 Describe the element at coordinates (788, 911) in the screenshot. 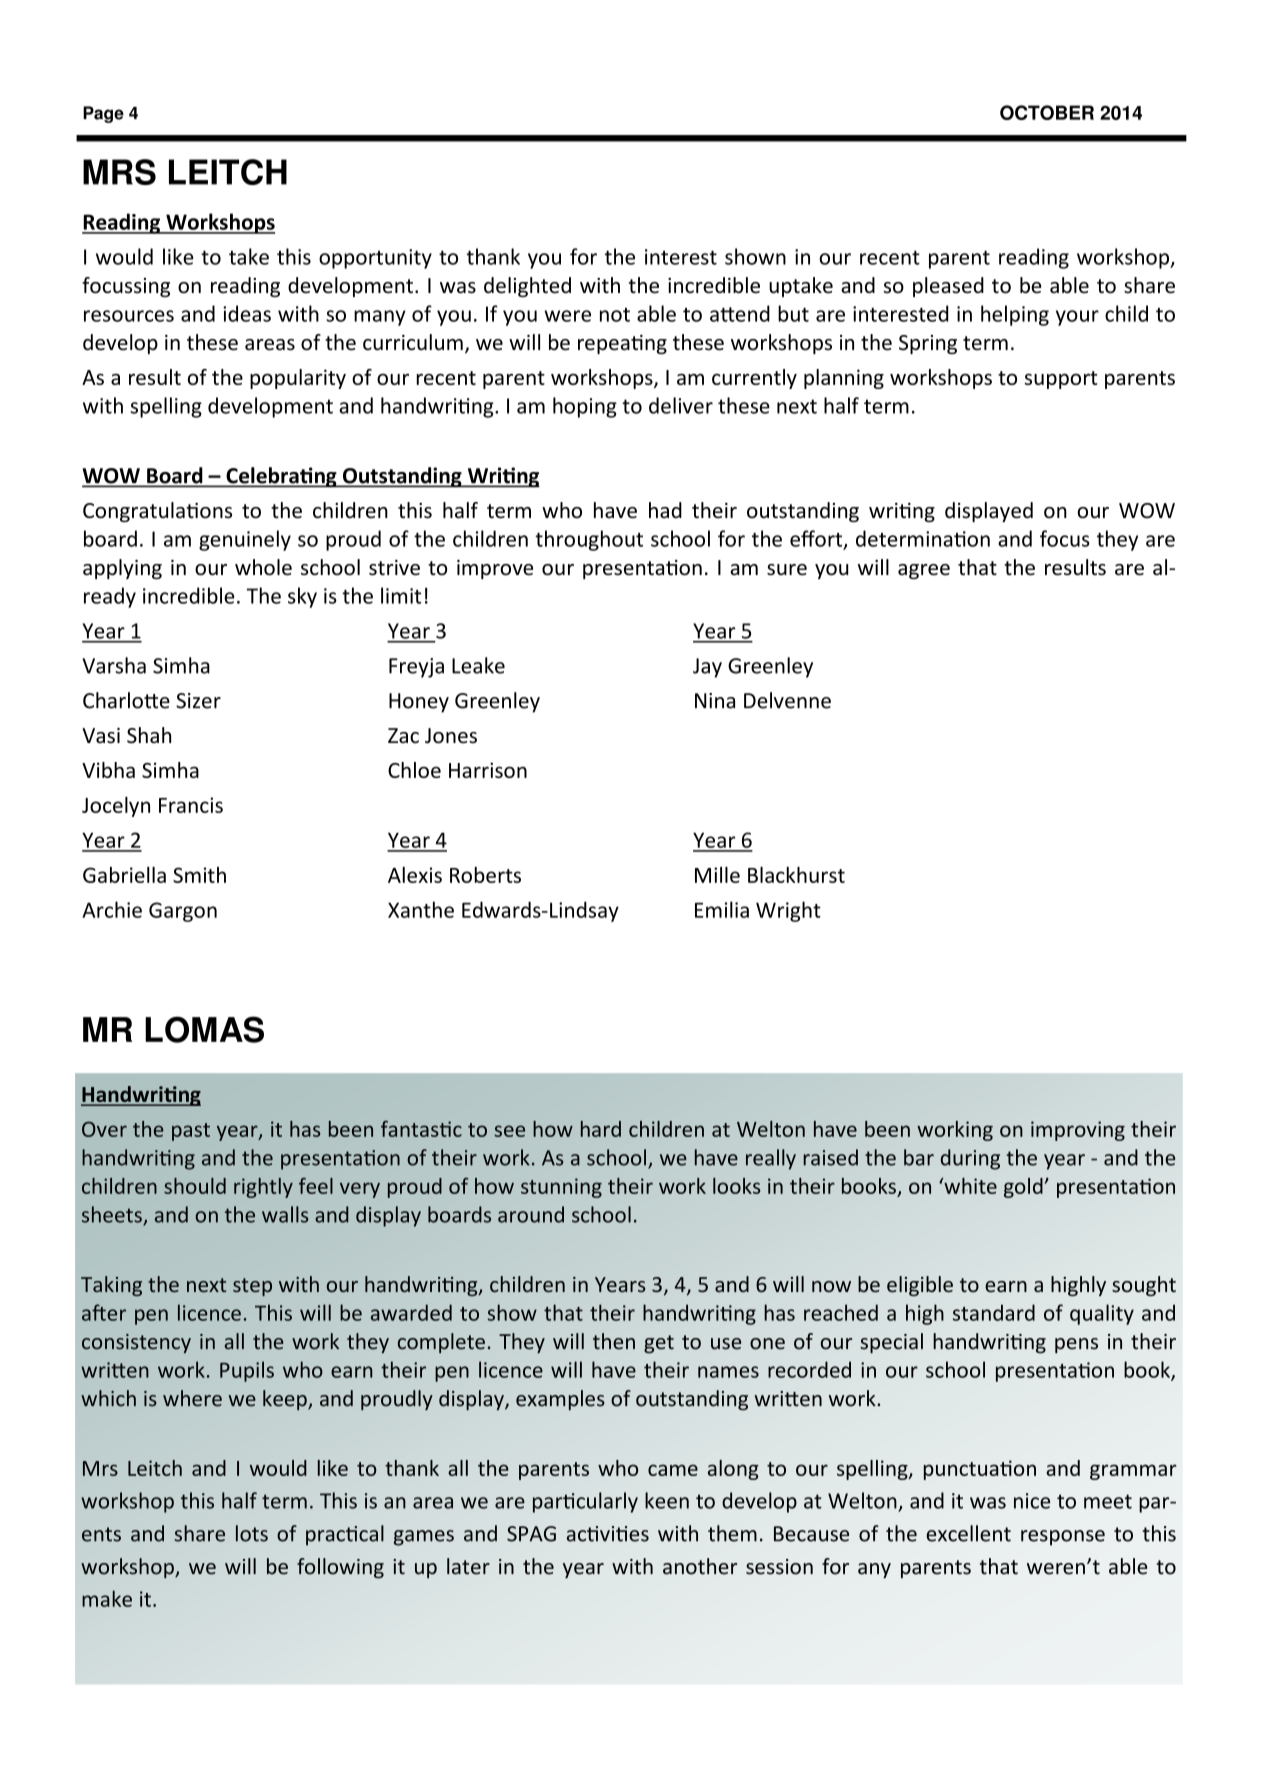

I see `Wright` at that location.
